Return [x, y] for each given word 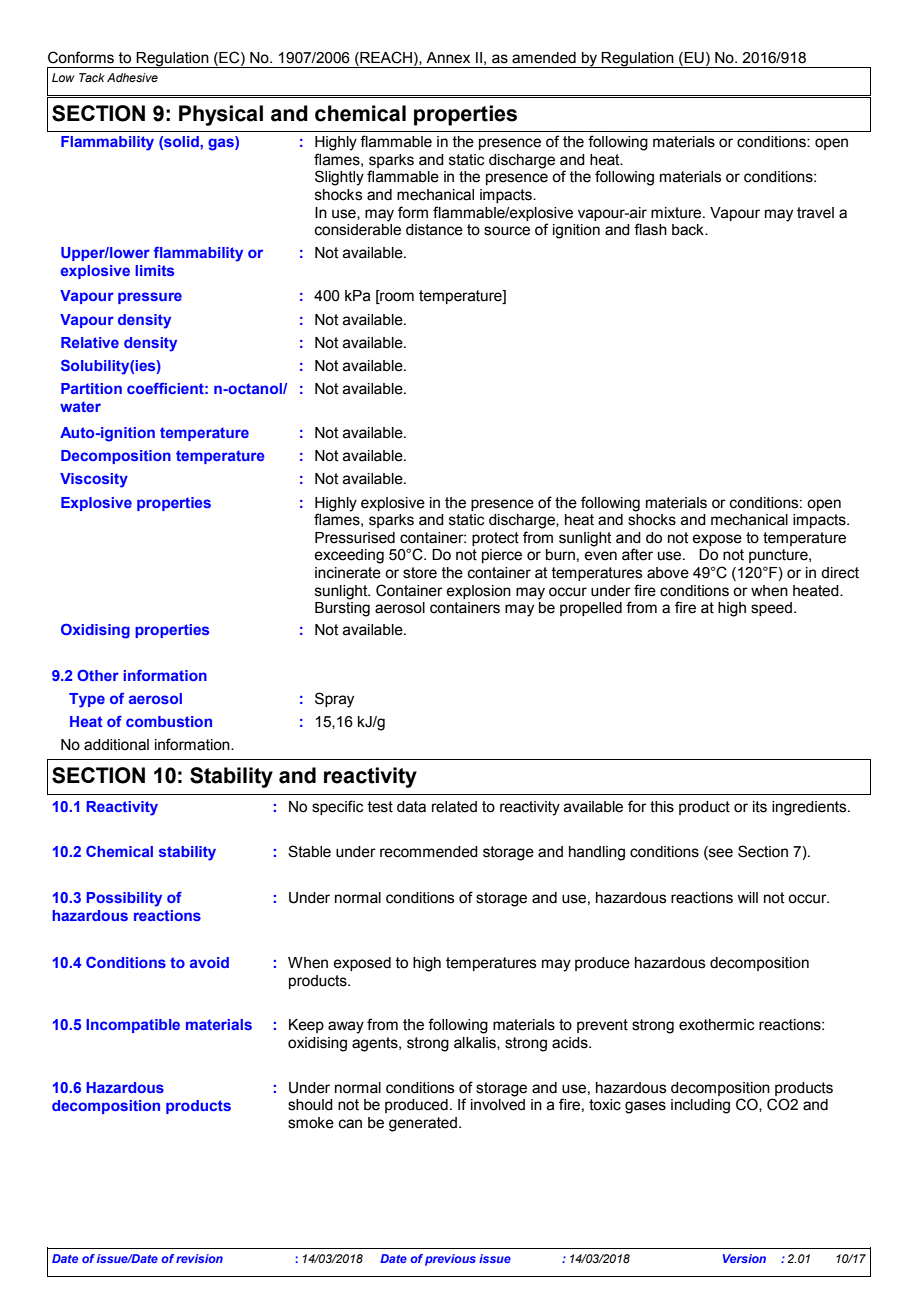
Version [744, 1258]
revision [199, 1258]
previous [450, 1260]
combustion [169, 721]
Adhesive [132, 77]
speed [771, 609]
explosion [478, 592]
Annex [448, 58]
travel [815, 213]
